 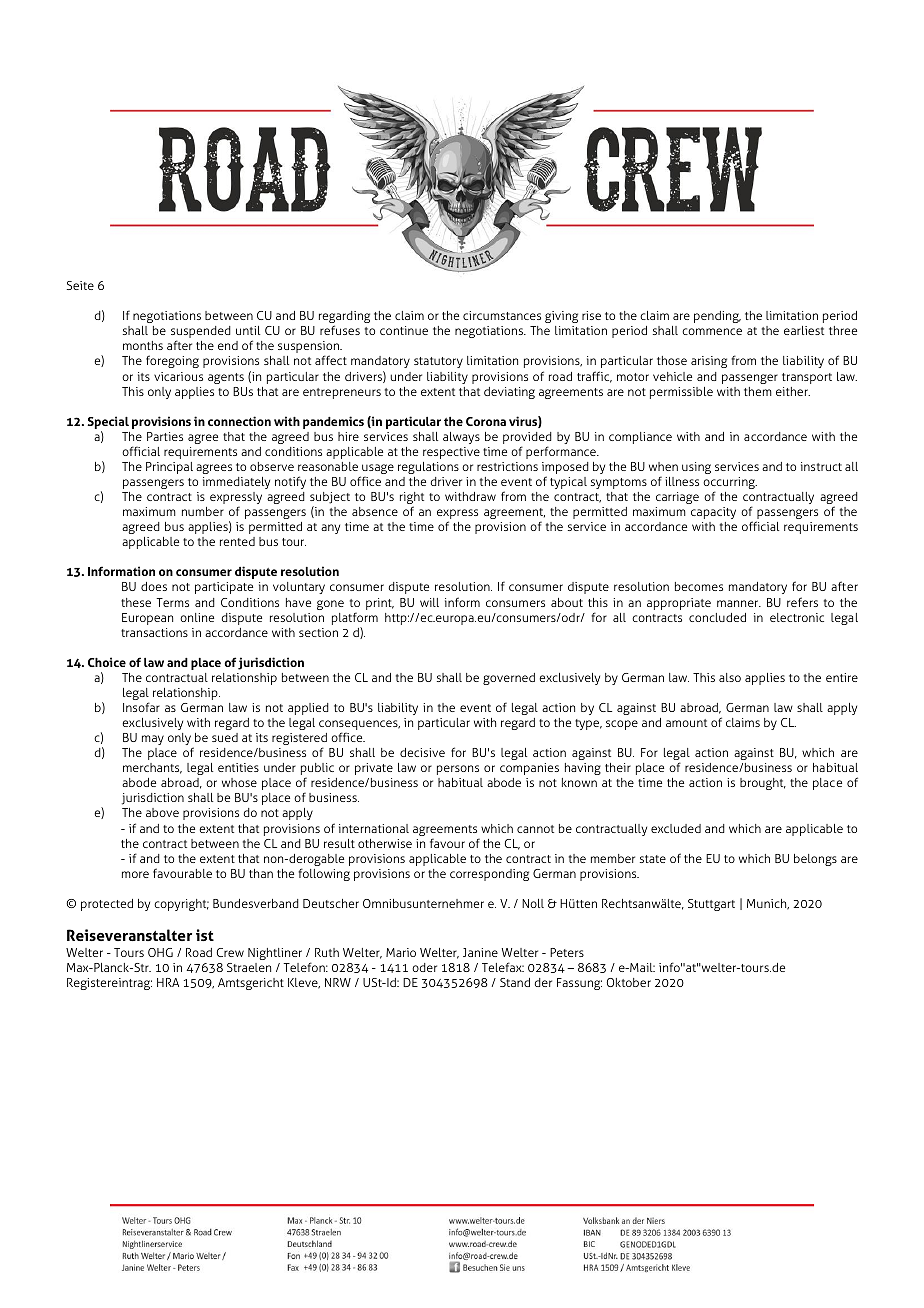 I want to click on Janine, so click(x=480, y=952).
